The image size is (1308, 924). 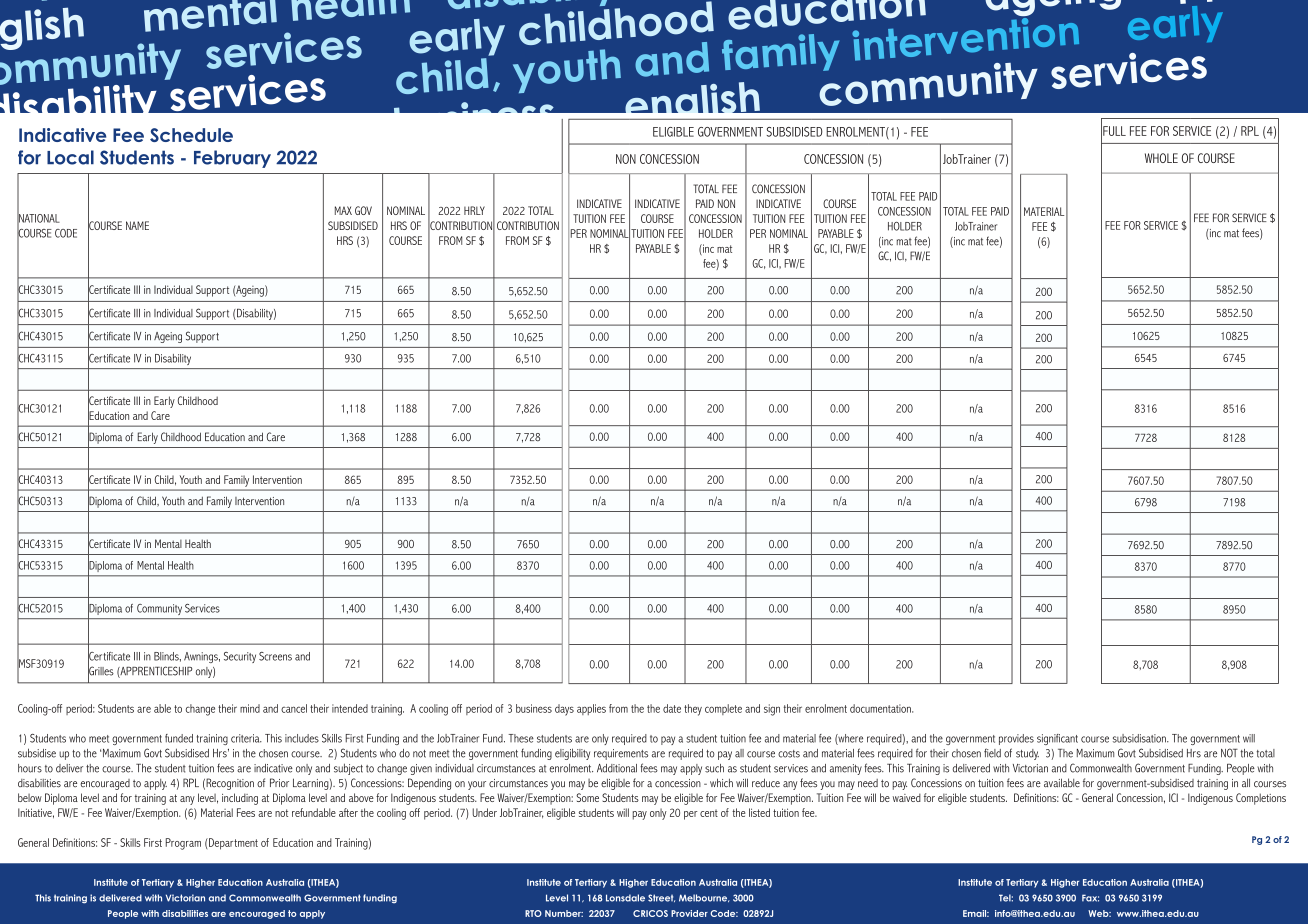 What do you see at coordinates (661, 898) in the page?
I see `Street` at bounding box center [661, 898].
